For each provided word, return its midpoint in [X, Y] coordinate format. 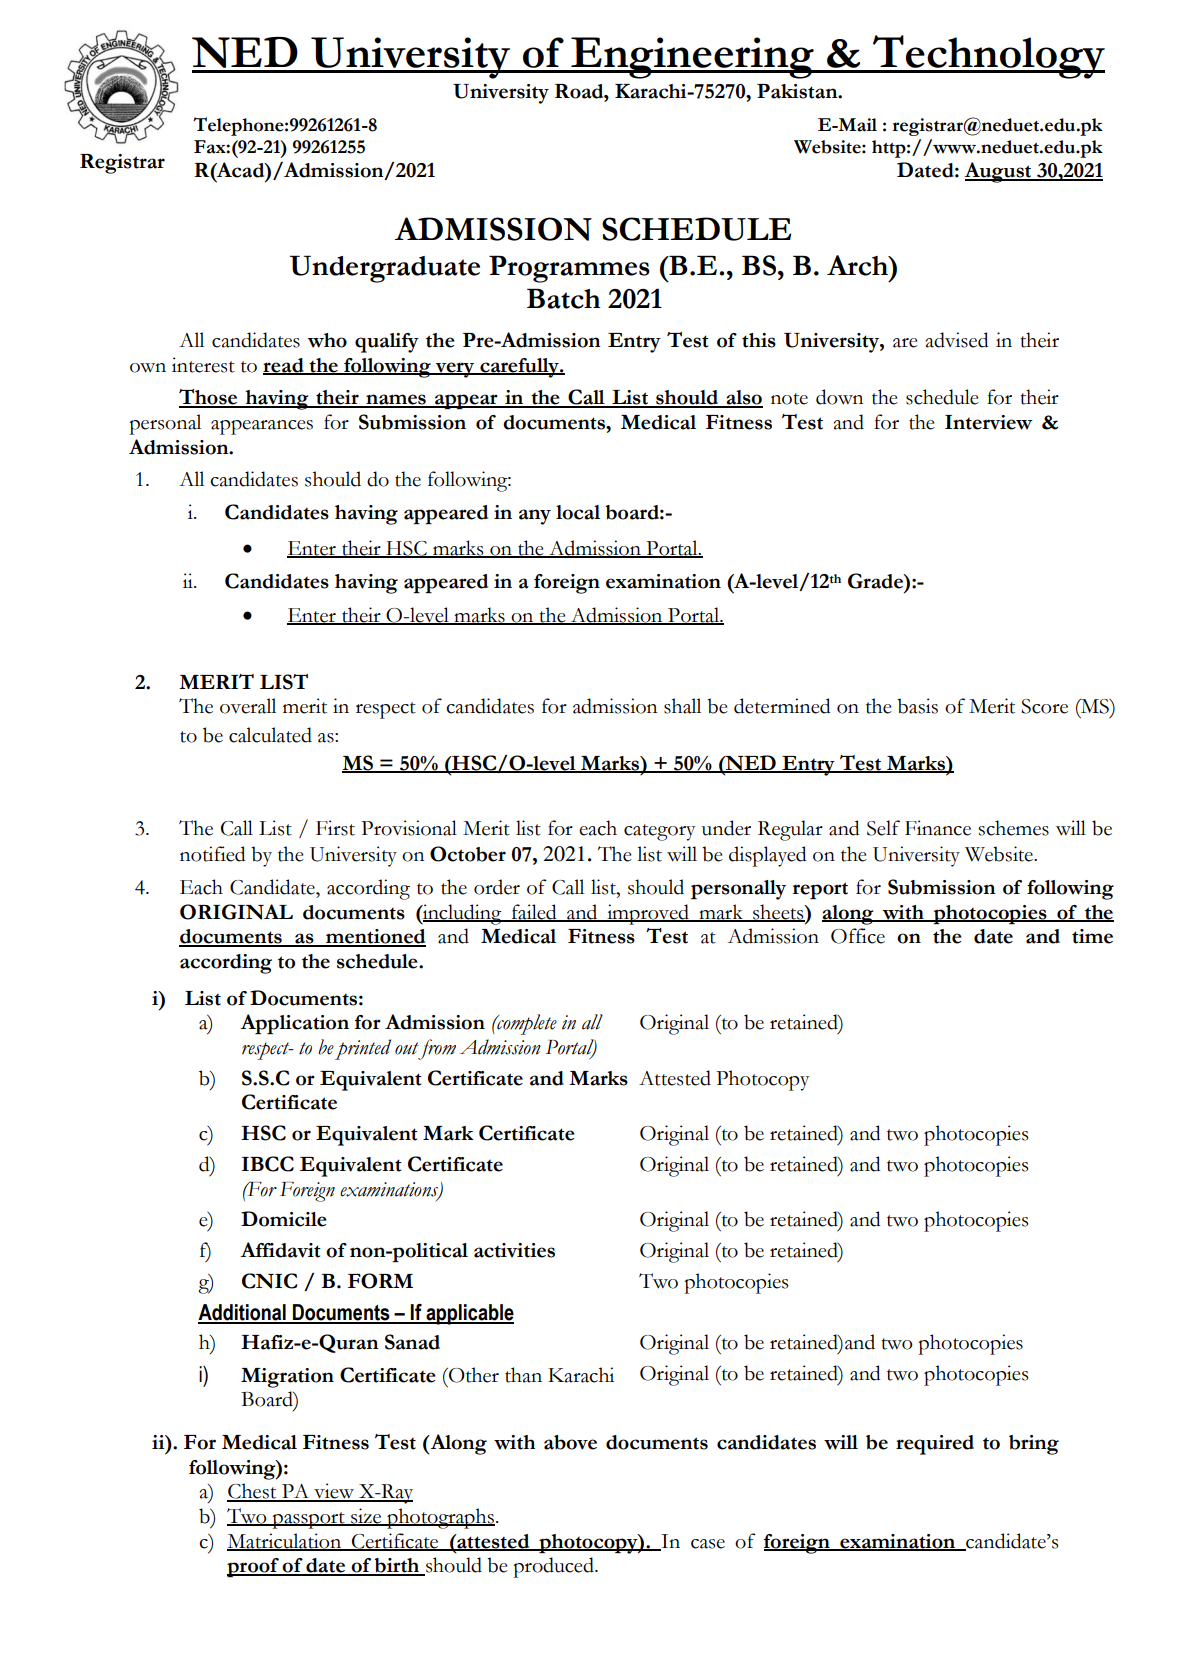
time [1092, 936]
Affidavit [280, 1250]
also [743, 398]
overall [248, 706]
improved [648, 914]
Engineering [692, 58]
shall [682, 706]
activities [514, 1250]
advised [957, 340]
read [284, 366]
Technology [988, 57]
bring [1034, 1445]
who [327, 340]
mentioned [375, 937]
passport [308, 1520]
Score [1044, 706]
